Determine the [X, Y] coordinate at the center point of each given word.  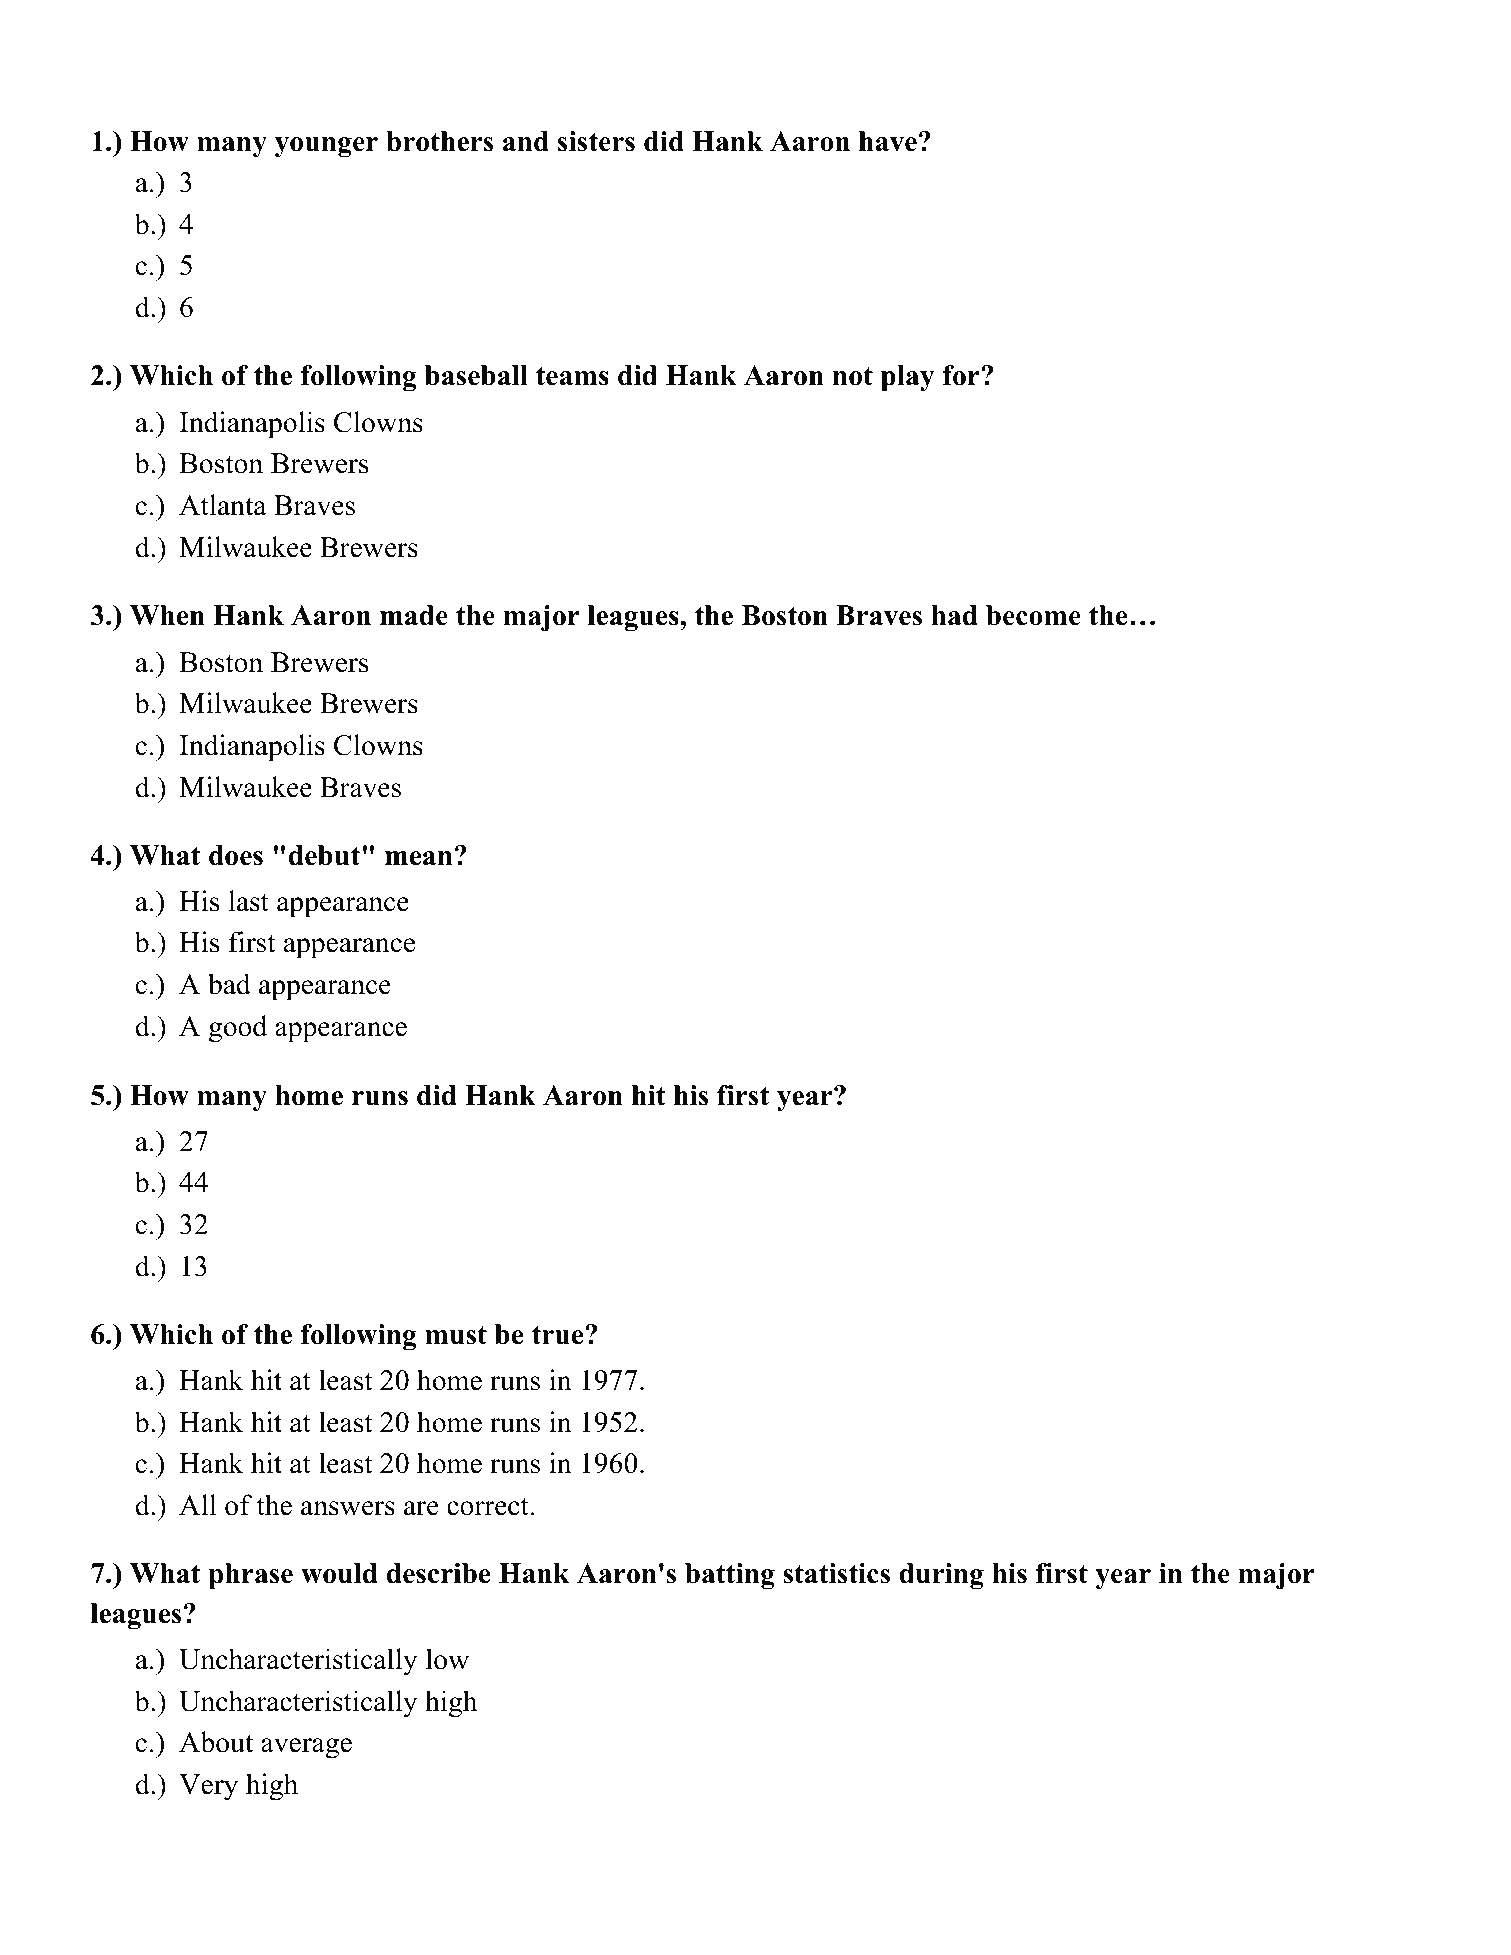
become [1033, 615]
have [888, 141]
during [941, 1576]
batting [730, 1576]
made [414, 615]
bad [229, 984]
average [306, 1748]
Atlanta [222, 505]
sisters [596, 141]
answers [348, 1508]
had [954, 615]
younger [326, 147]
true [557, 1335]
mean [419, 858]
